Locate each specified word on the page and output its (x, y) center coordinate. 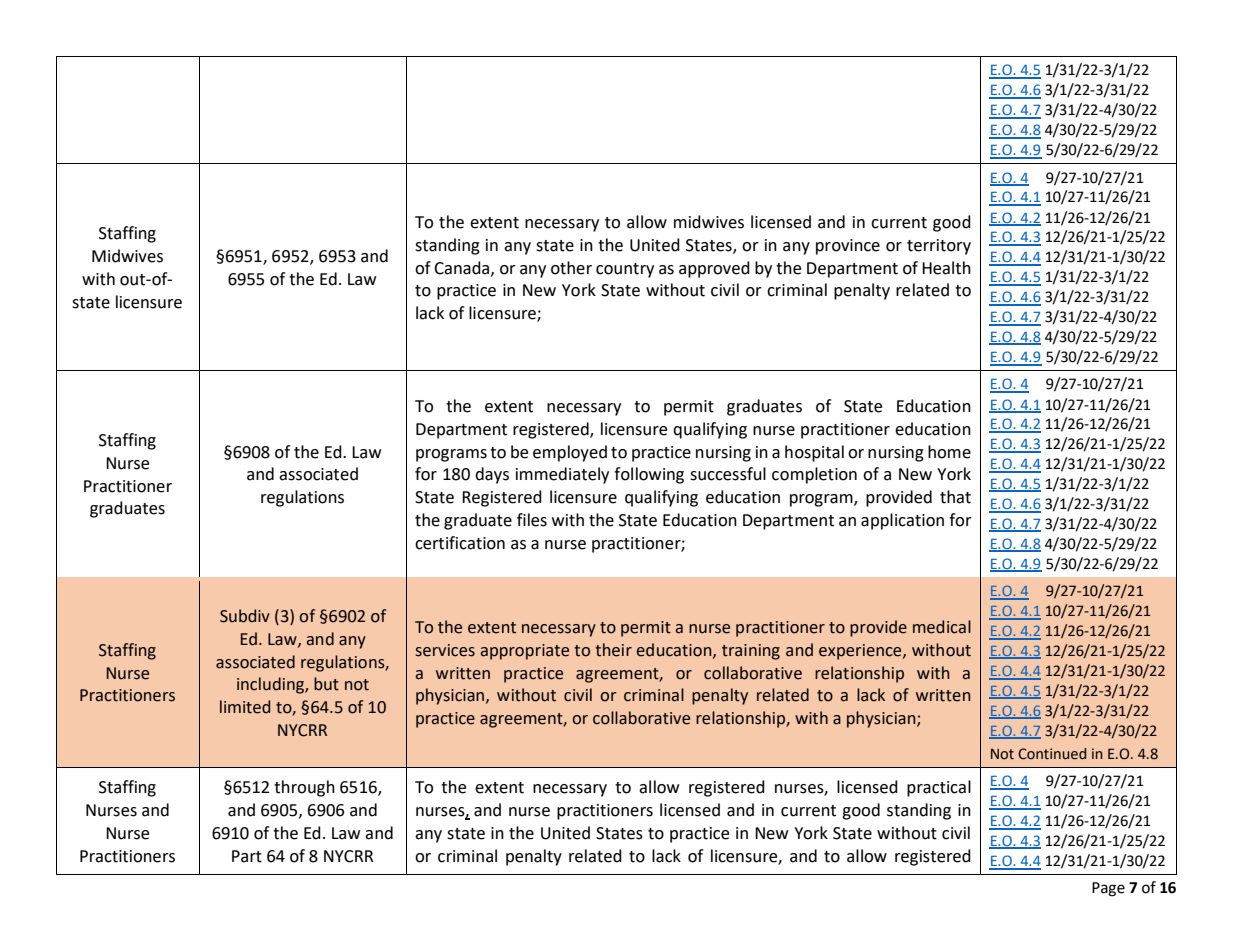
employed (570, 453)
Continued (1052, 754)
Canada (463, 268)
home (949, 452)
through (304, 788)
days (492, 475)
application (902, 521)
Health (946, 268)
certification (460, 543)
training (751, 652)
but (326, 684)
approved (714, 269)
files (532, 520)
